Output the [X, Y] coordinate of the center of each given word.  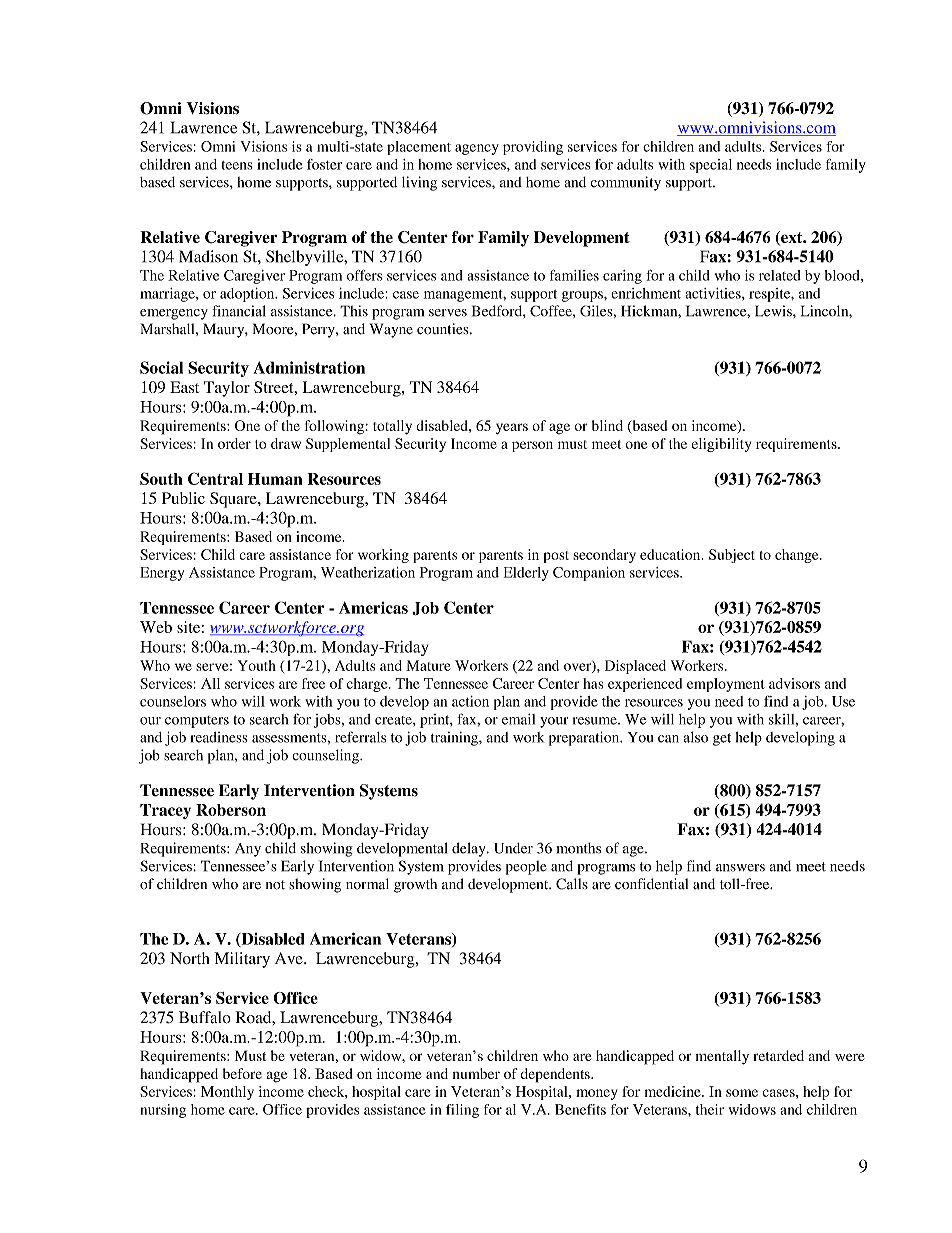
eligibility [721, 445]
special [711, 166]
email [518, 719]
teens [237, 165]
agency [477, 149]
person [532, 446]
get [722, 739]
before [242, 1073]
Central [215, 478]
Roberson [231, 810]
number [476, 1073]
